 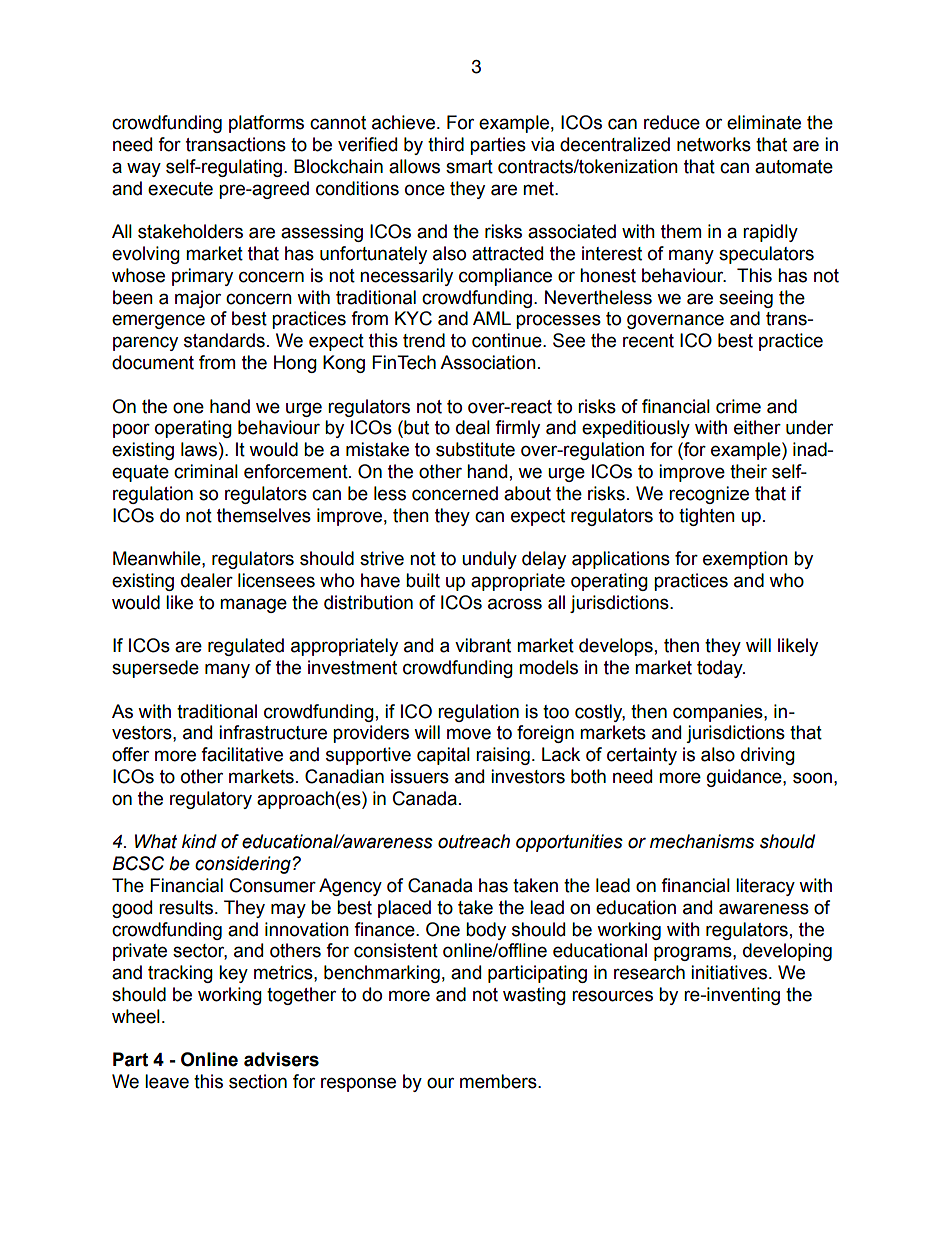 I want to click on smart, so click(x=469, y=167).
